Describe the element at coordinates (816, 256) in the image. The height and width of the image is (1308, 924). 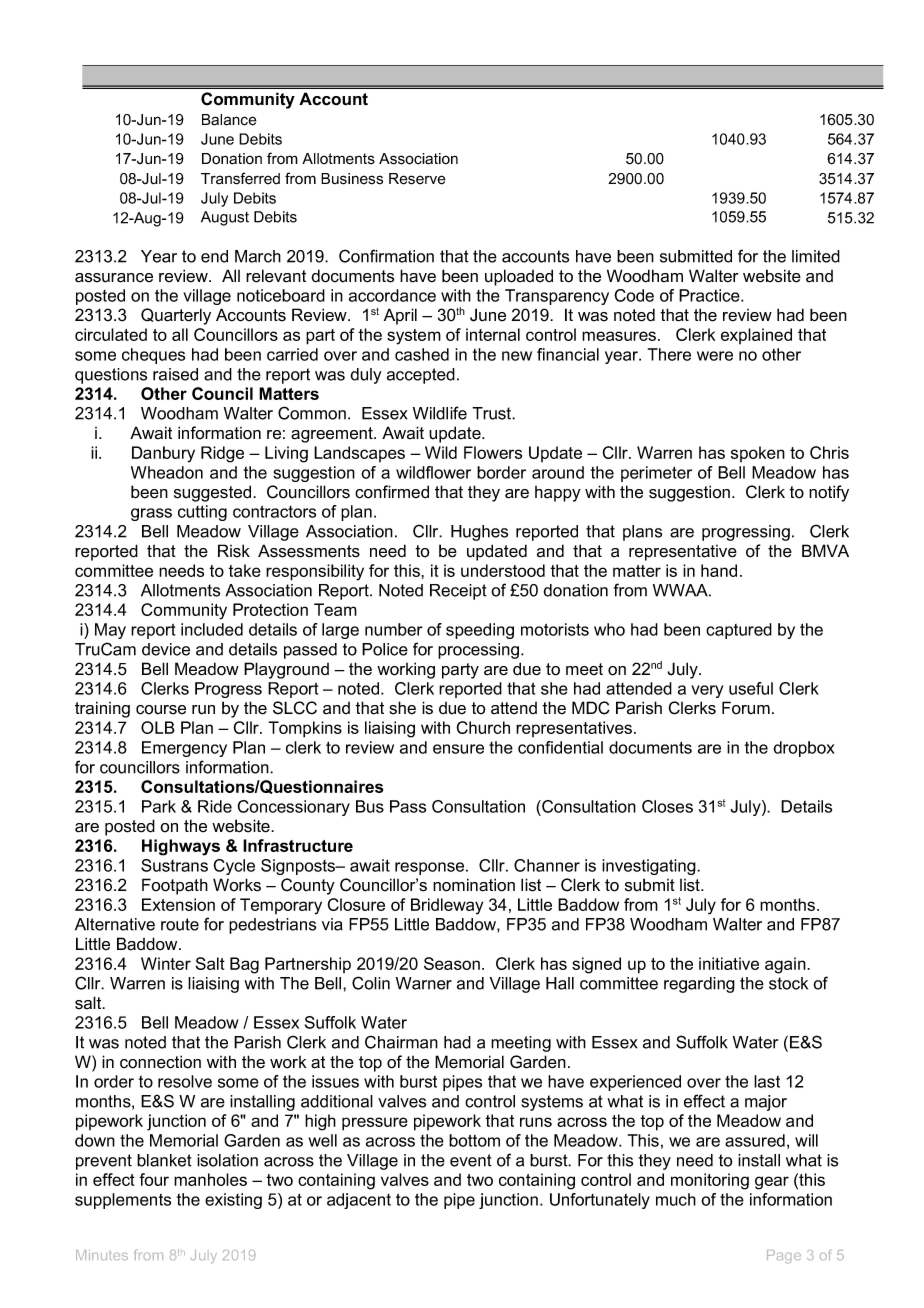
I see `limited` at that location.
